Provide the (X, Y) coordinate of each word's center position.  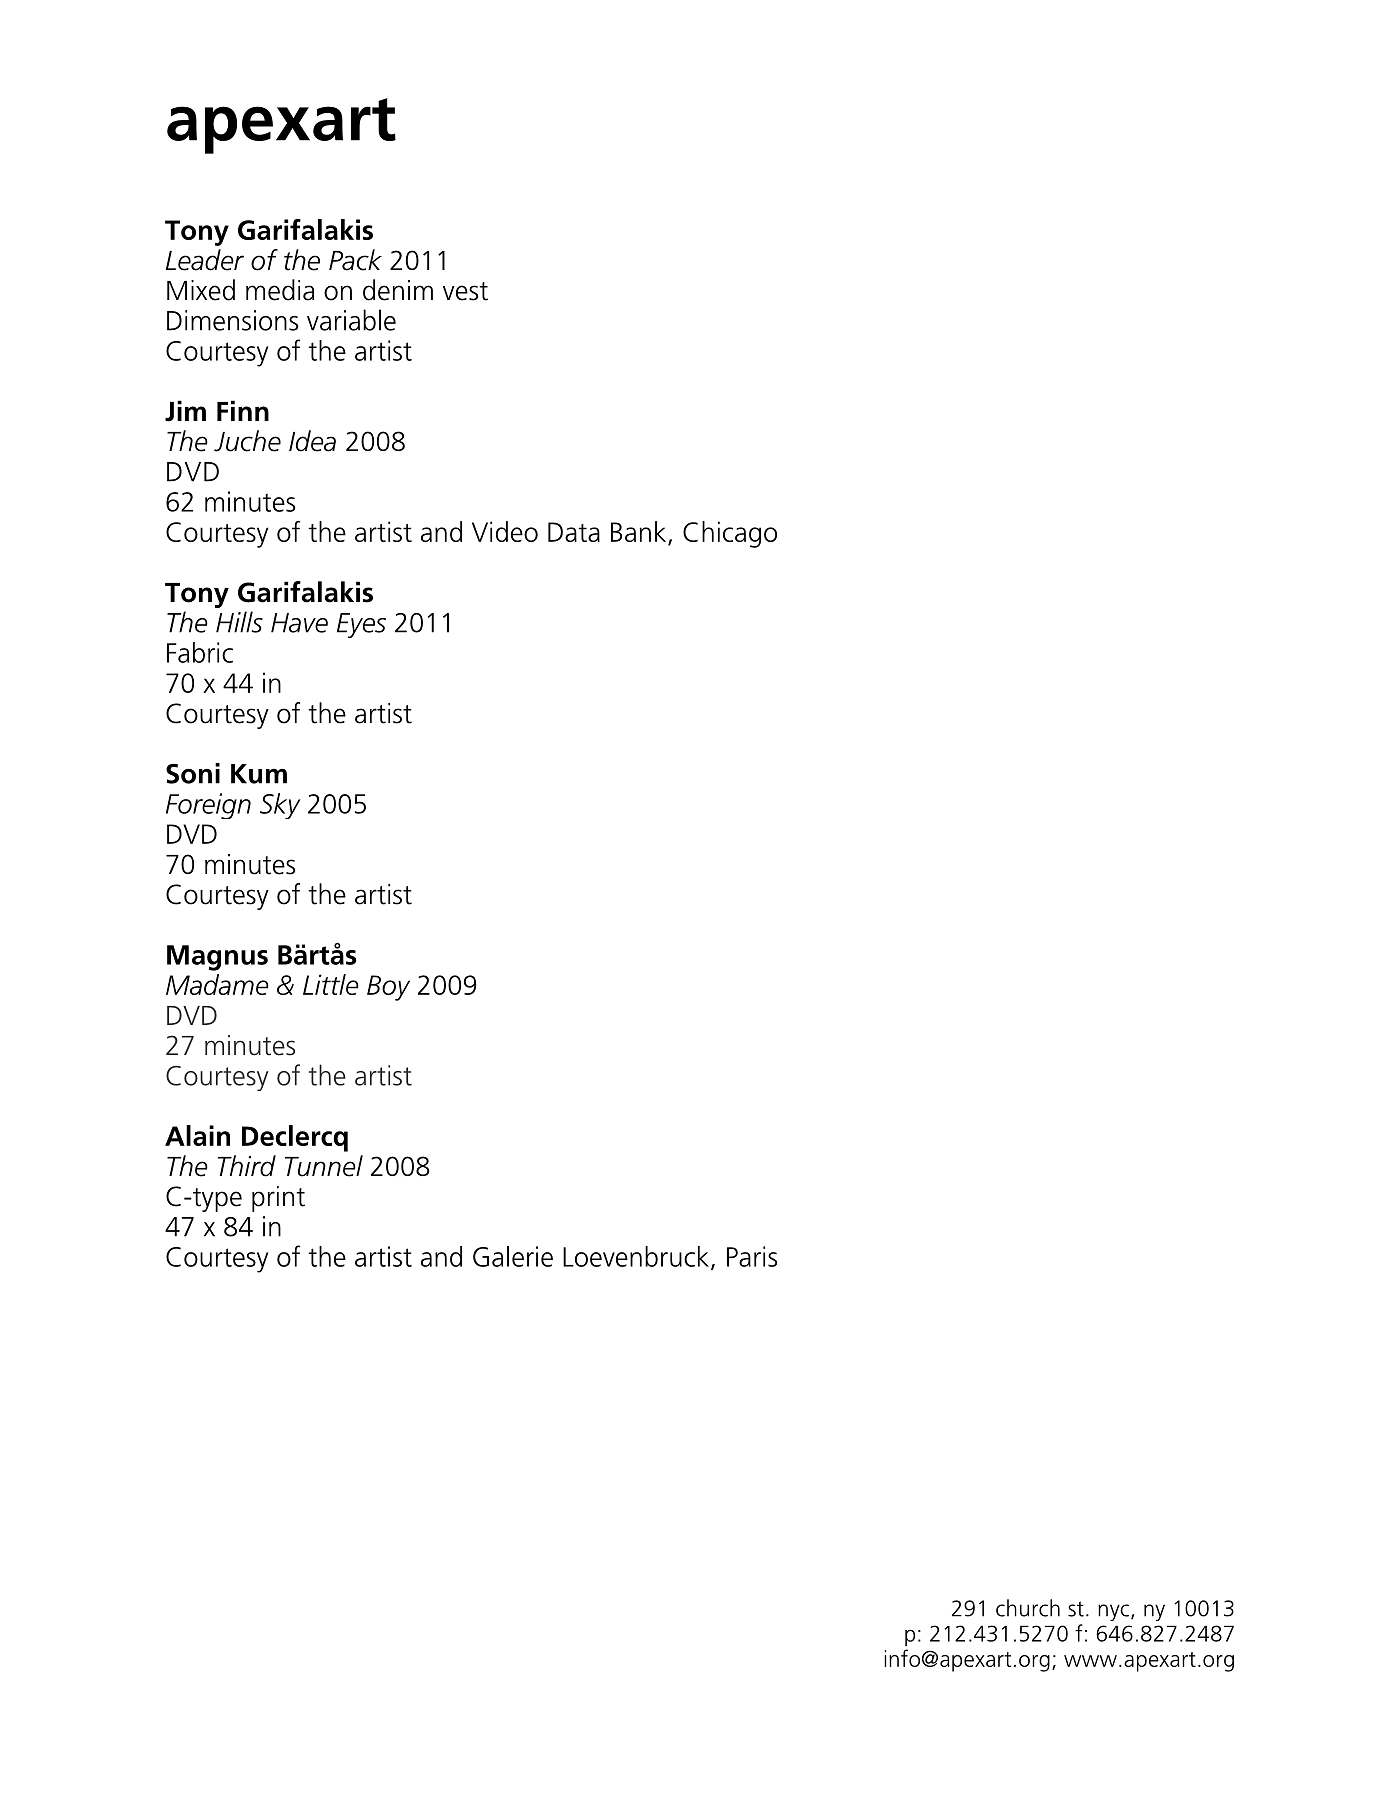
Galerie (513, 1256)
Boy (388, 988)
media (280, 290)
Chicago (730, 534)
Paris (752, 1256)
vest (465, 291)
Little (331, 984)
